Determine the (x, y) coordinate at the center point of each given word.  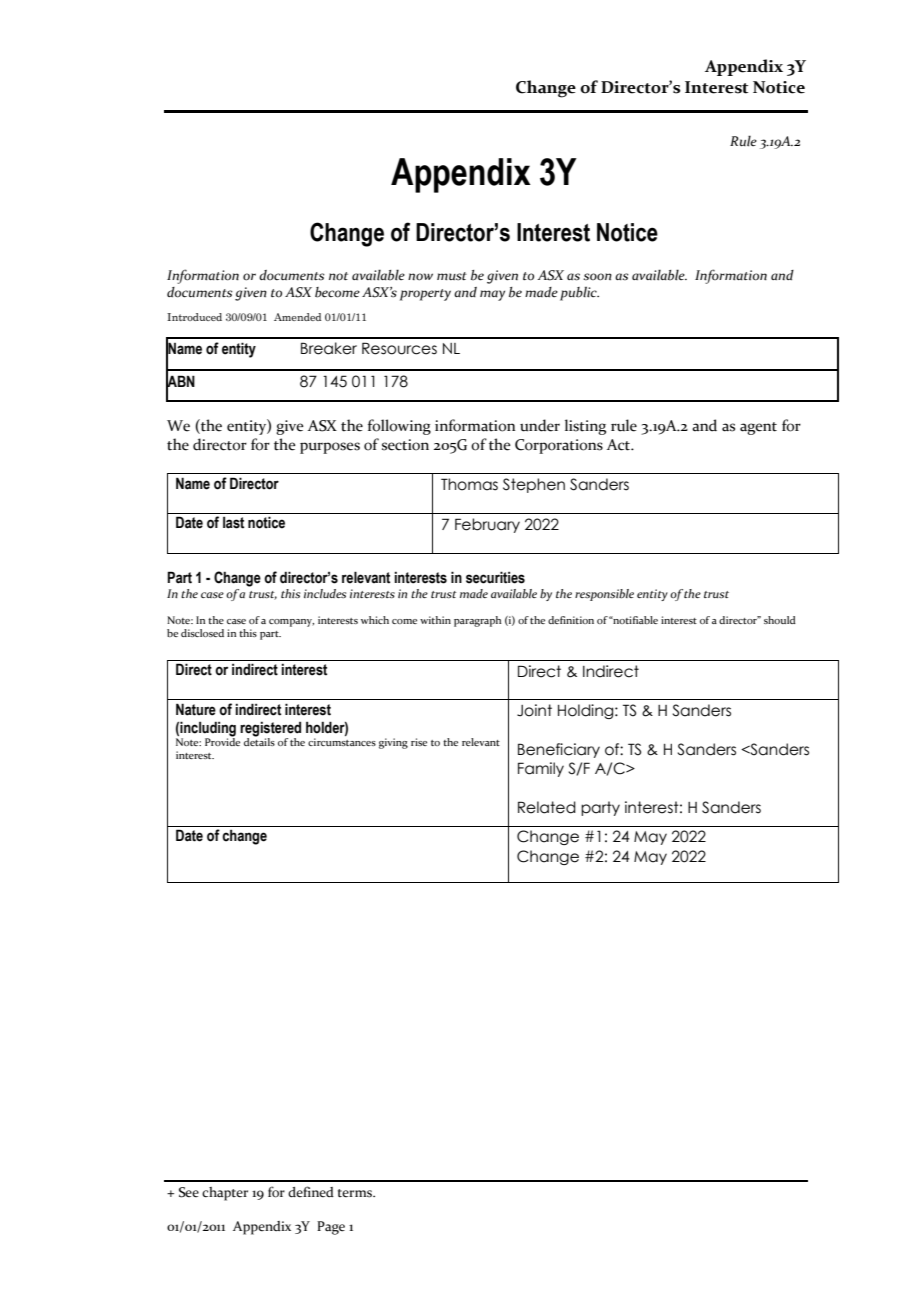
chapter (225, 1194)
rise (419, 742)
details (259, 741)
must (452, 276)
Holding (587, 711)
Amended (297, 317)
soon (597, 277)
